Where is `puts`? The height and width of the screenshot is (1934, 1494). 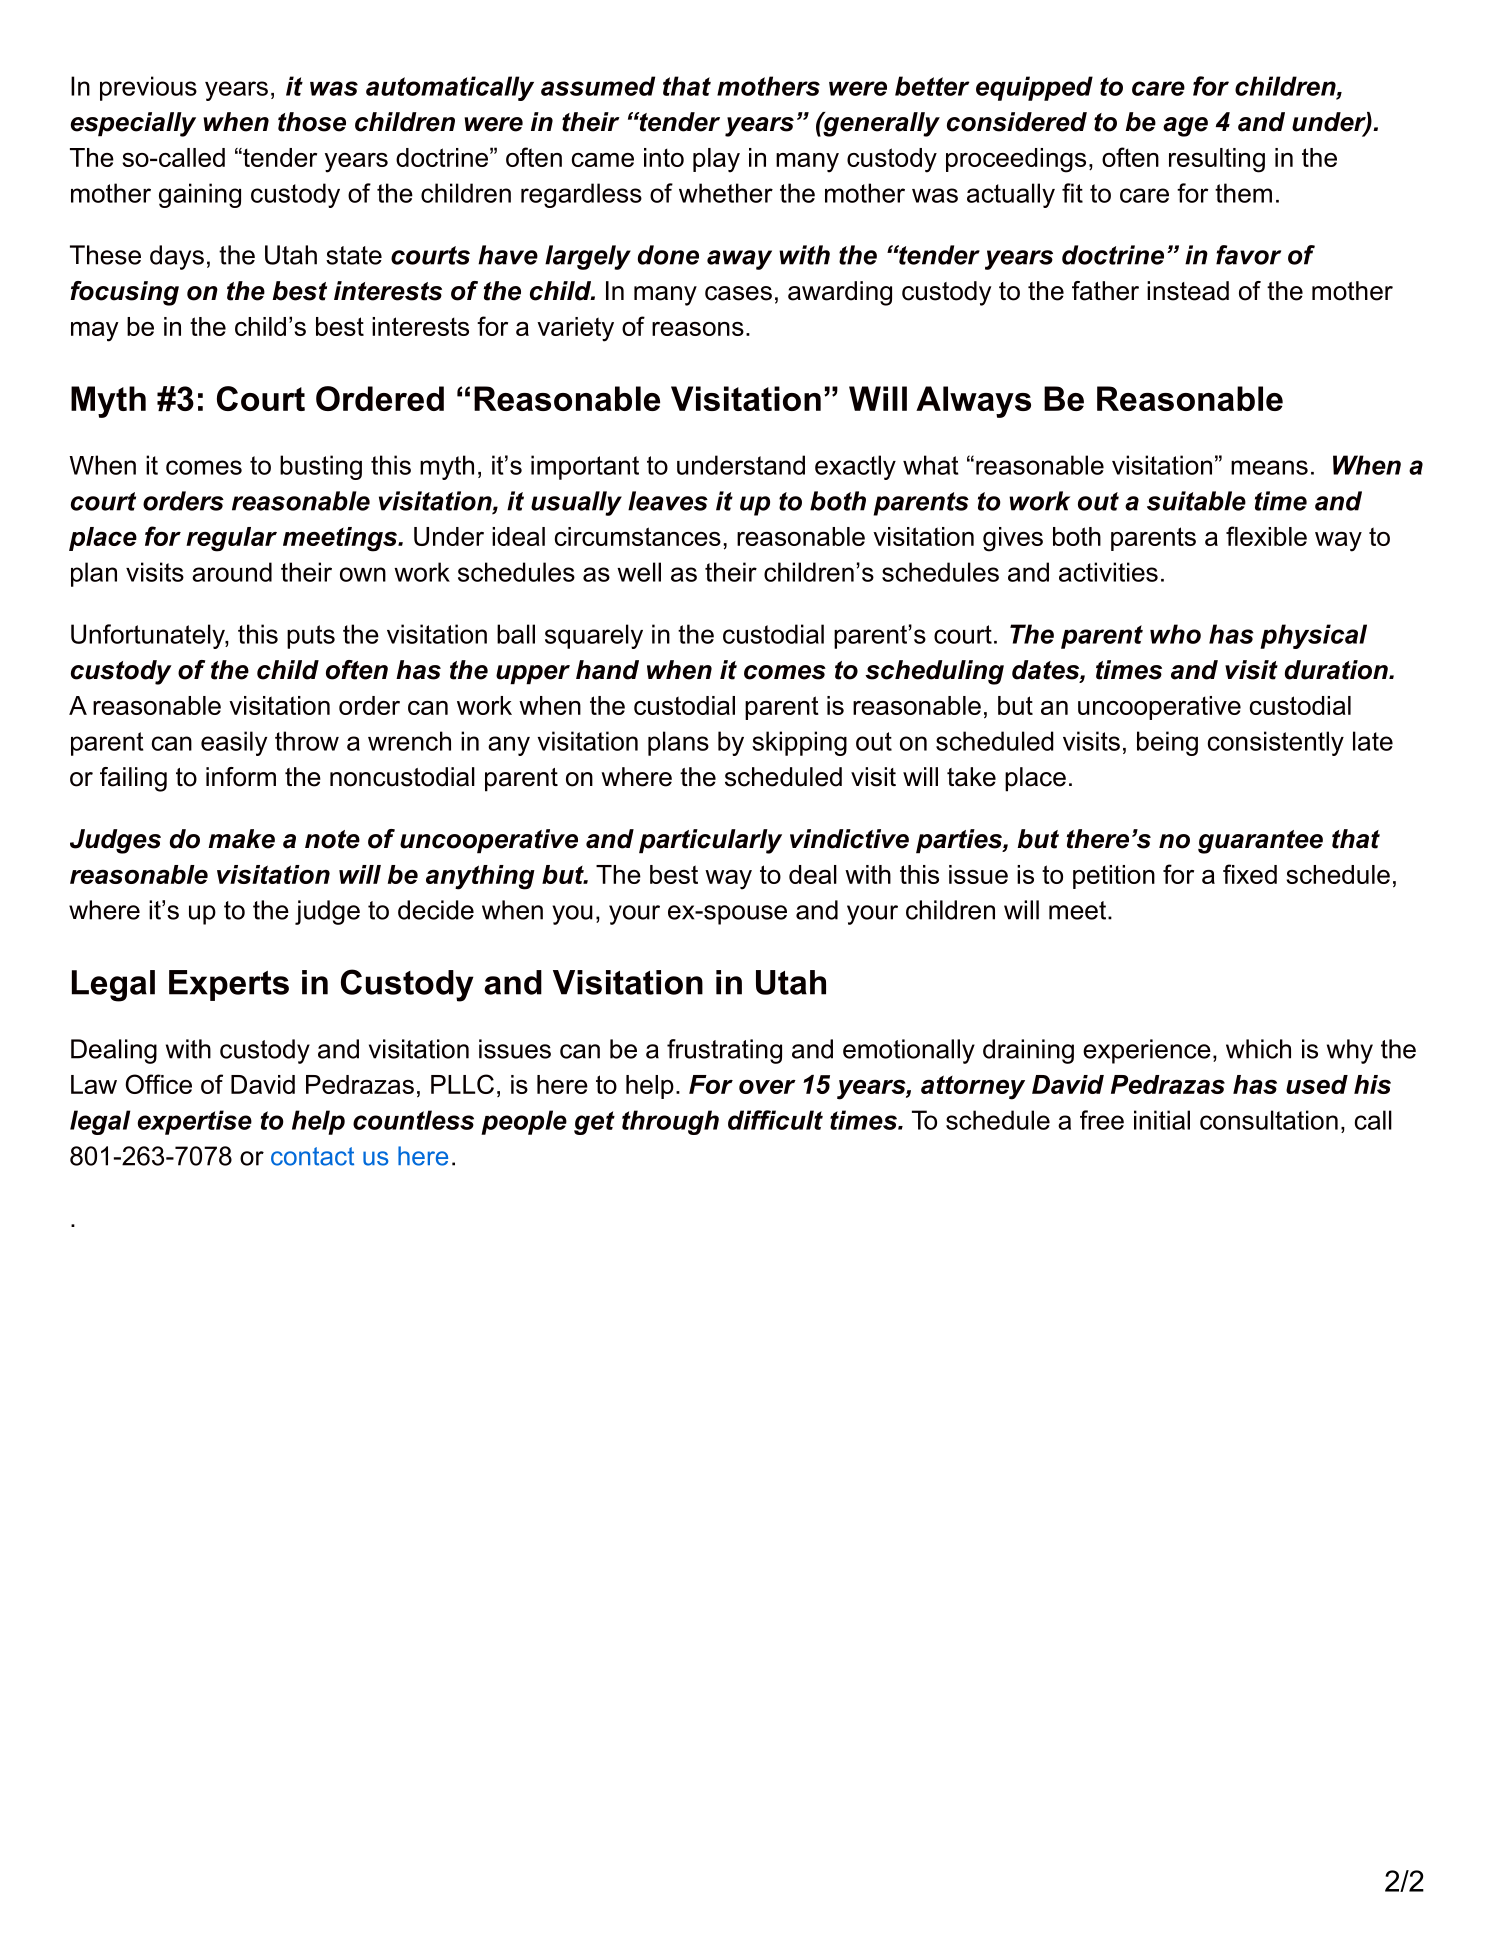 puts is located at coordinates (311, 637).
